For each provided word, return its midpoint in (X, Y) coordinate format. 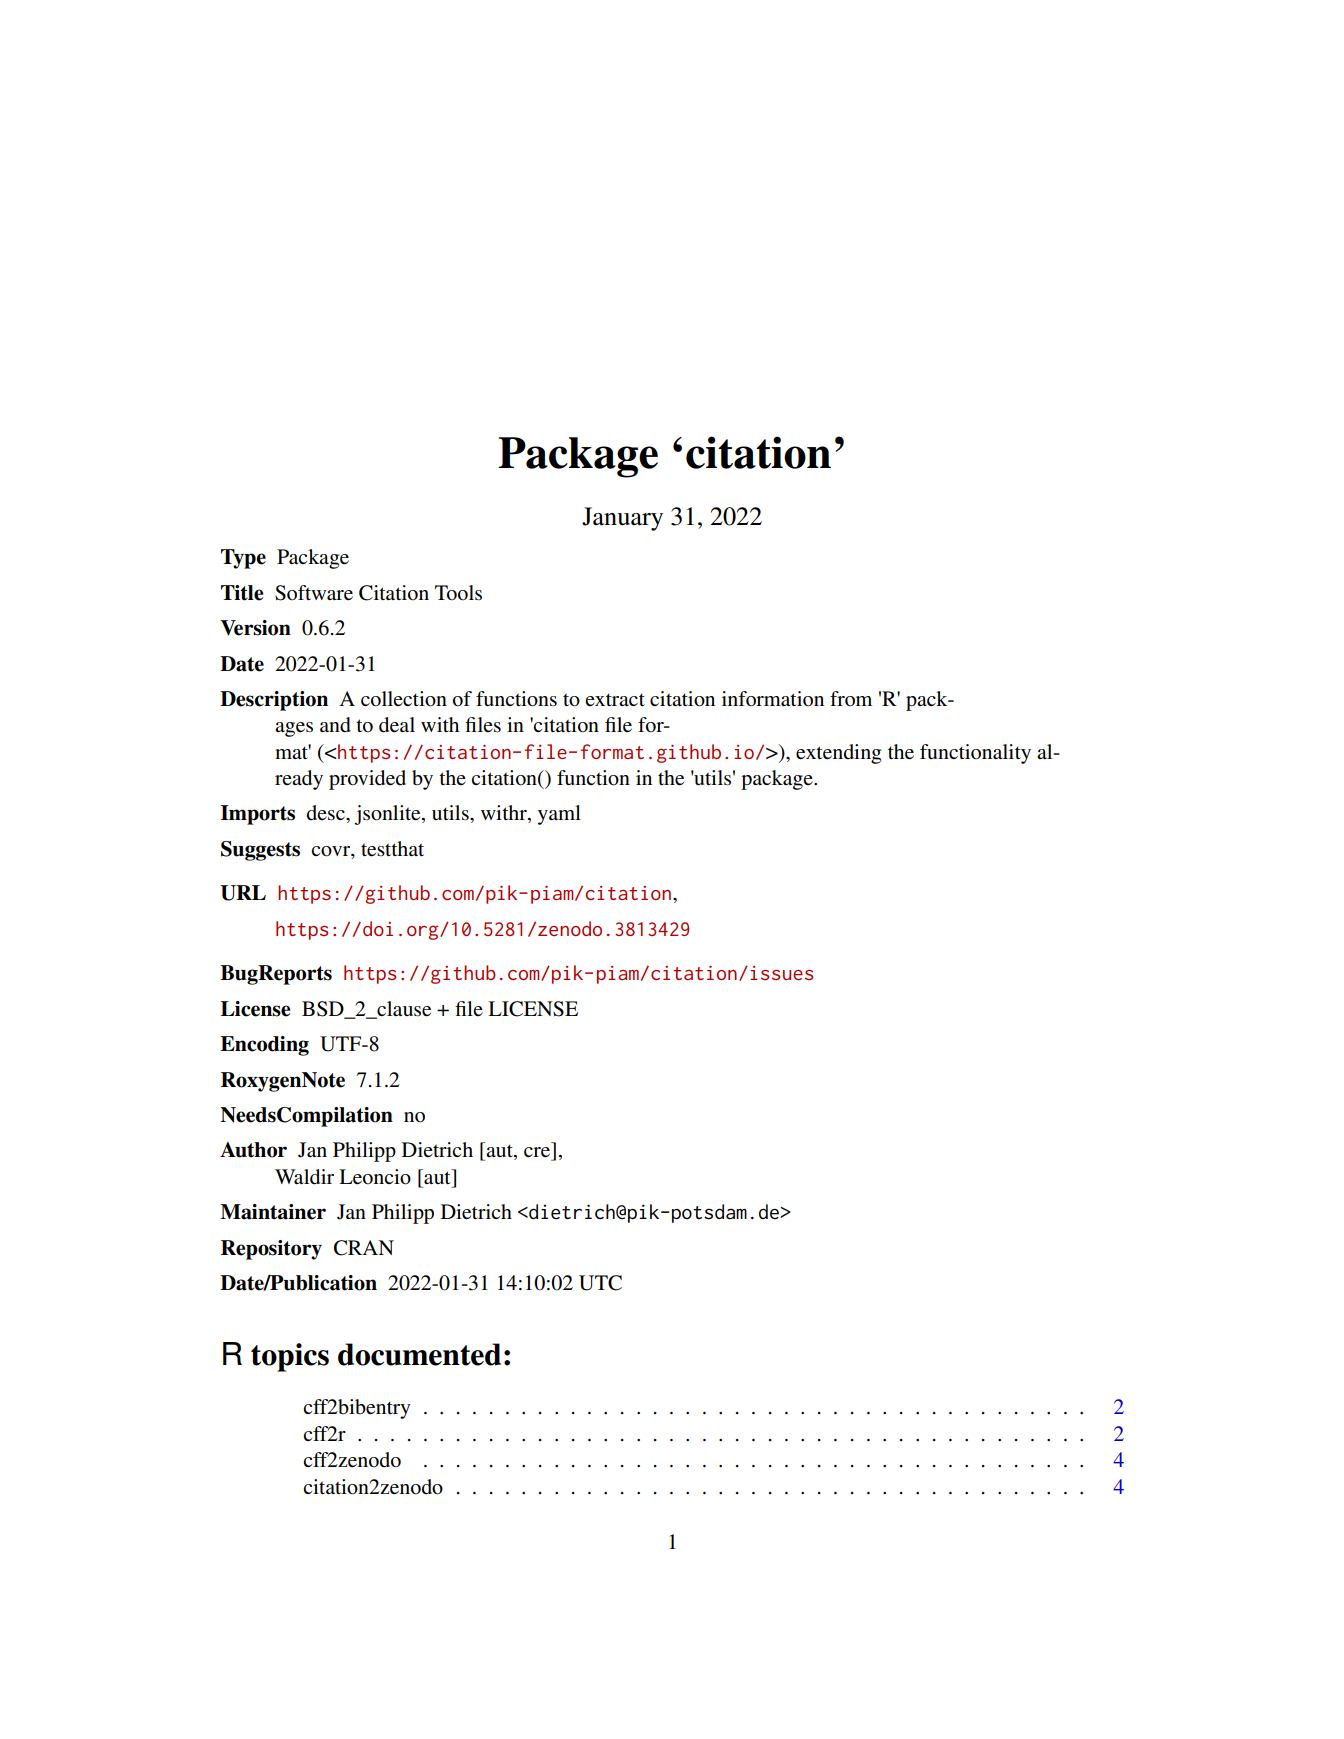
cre (537, 1152)
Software (314, 593)
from (851, 699)
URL (243, 893)
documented (419, 1354)
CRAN (364, 1248)
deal (397, 725)
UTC (600, 1283)
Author (253, 1150)
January (622, 519)
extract (615, 699)
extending (838, 754)
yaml (559, 815)
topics (290, 1357)
